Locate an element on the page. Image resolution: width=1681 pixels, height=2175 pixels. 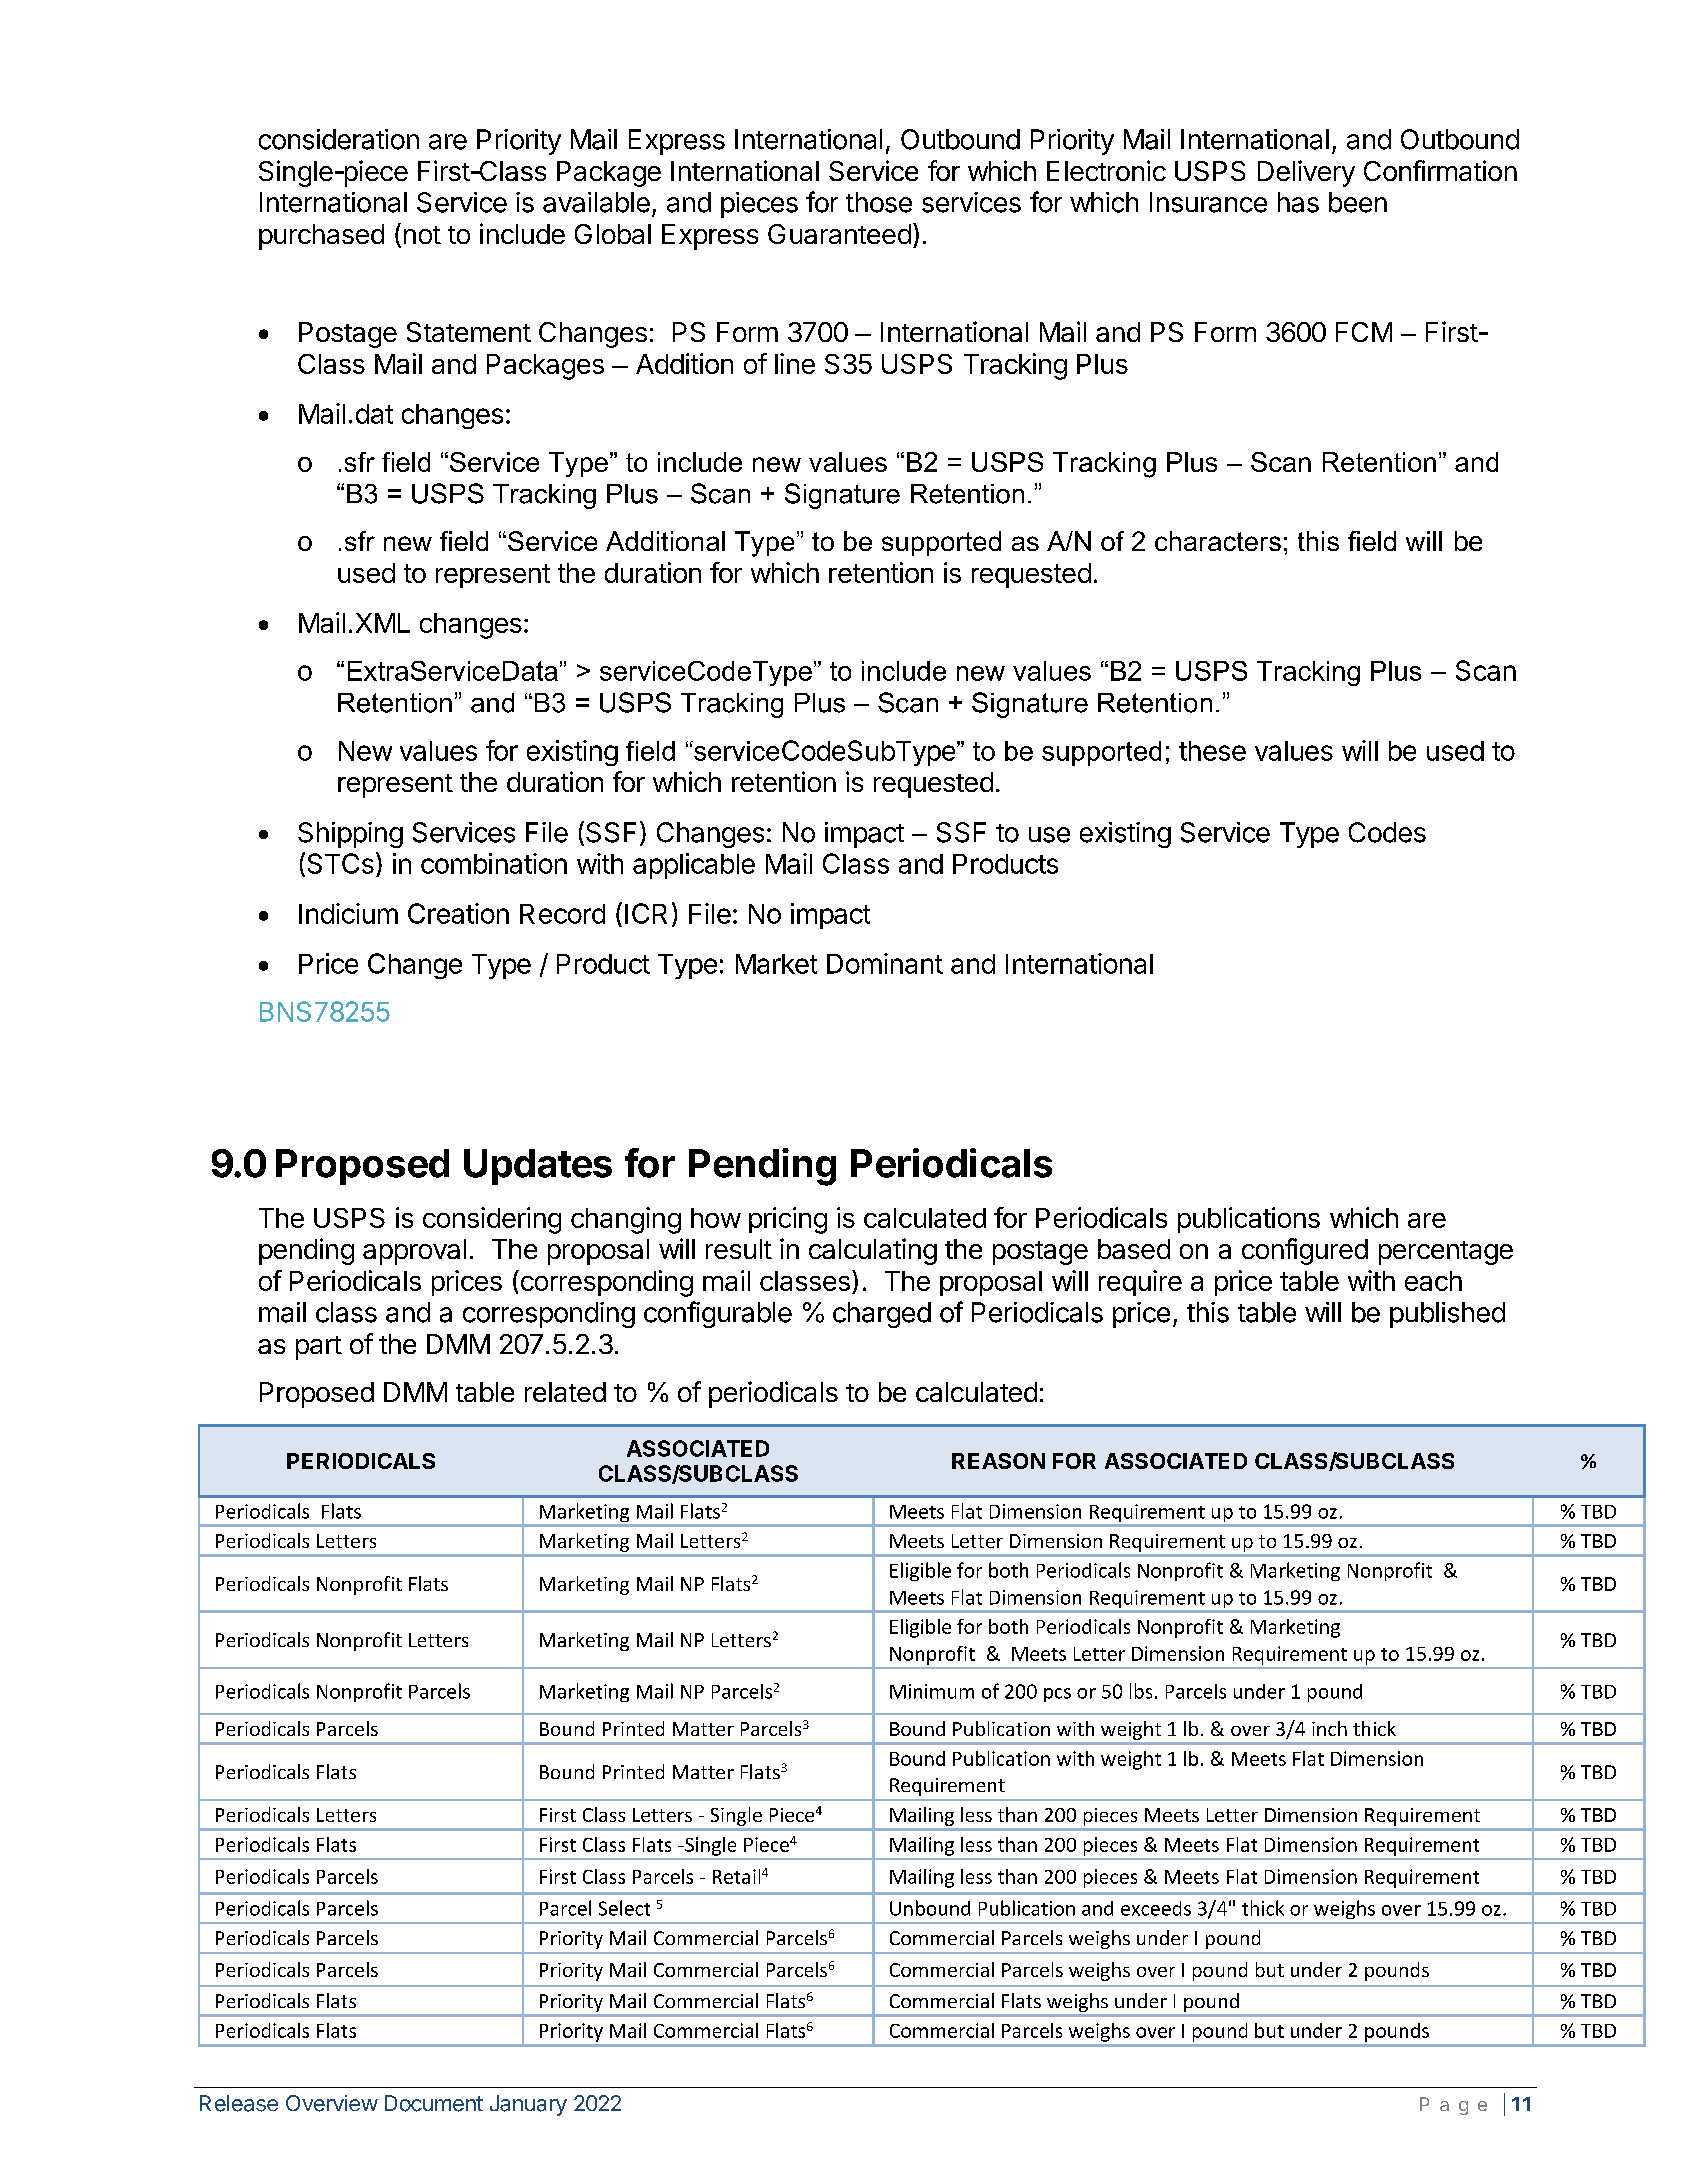
published is located at coordinates (1447, 1315).
